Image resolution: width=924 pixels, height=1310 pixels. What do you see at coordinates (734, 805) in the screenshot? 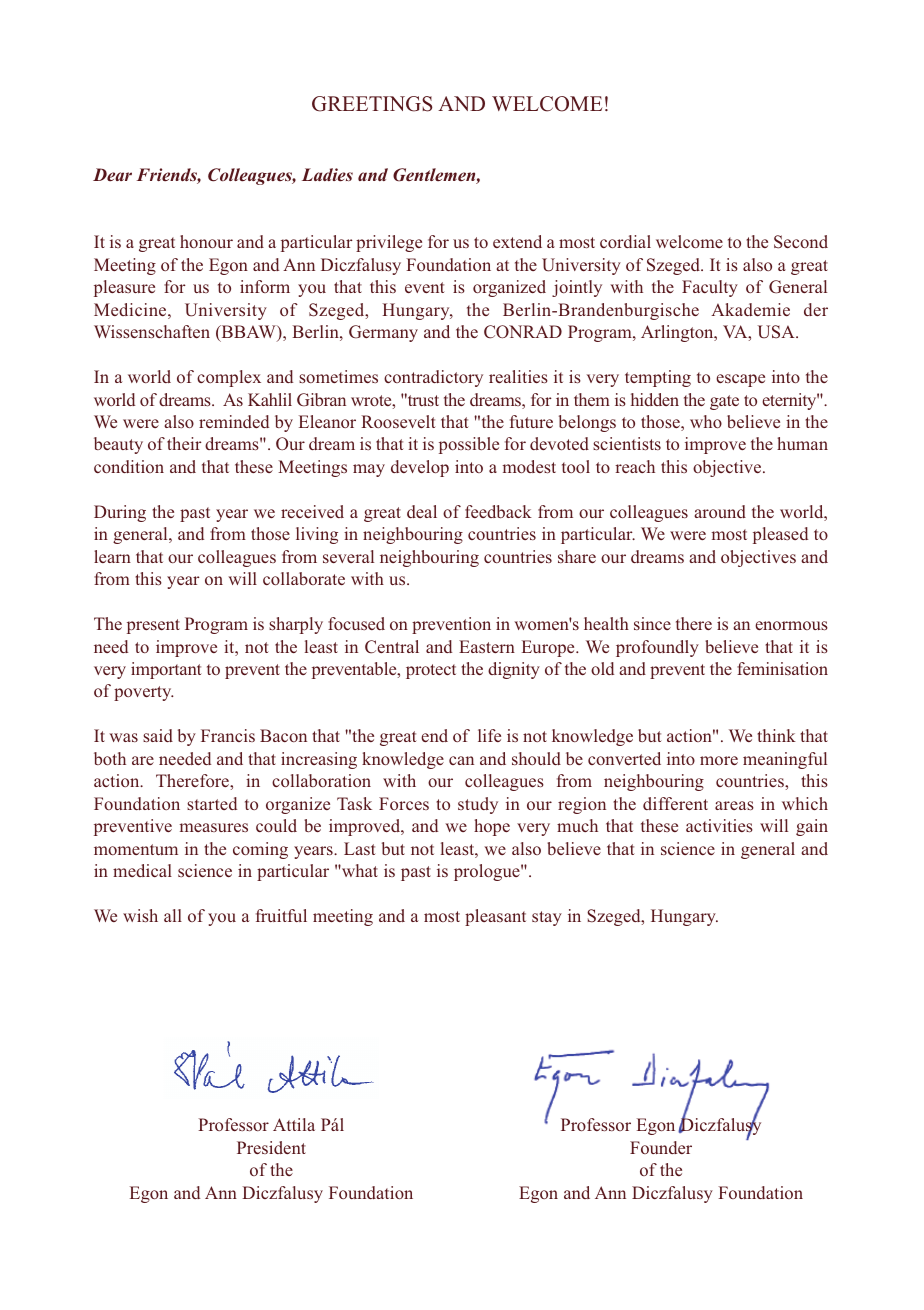
I see `areas` at bounding box center [734, 805].
